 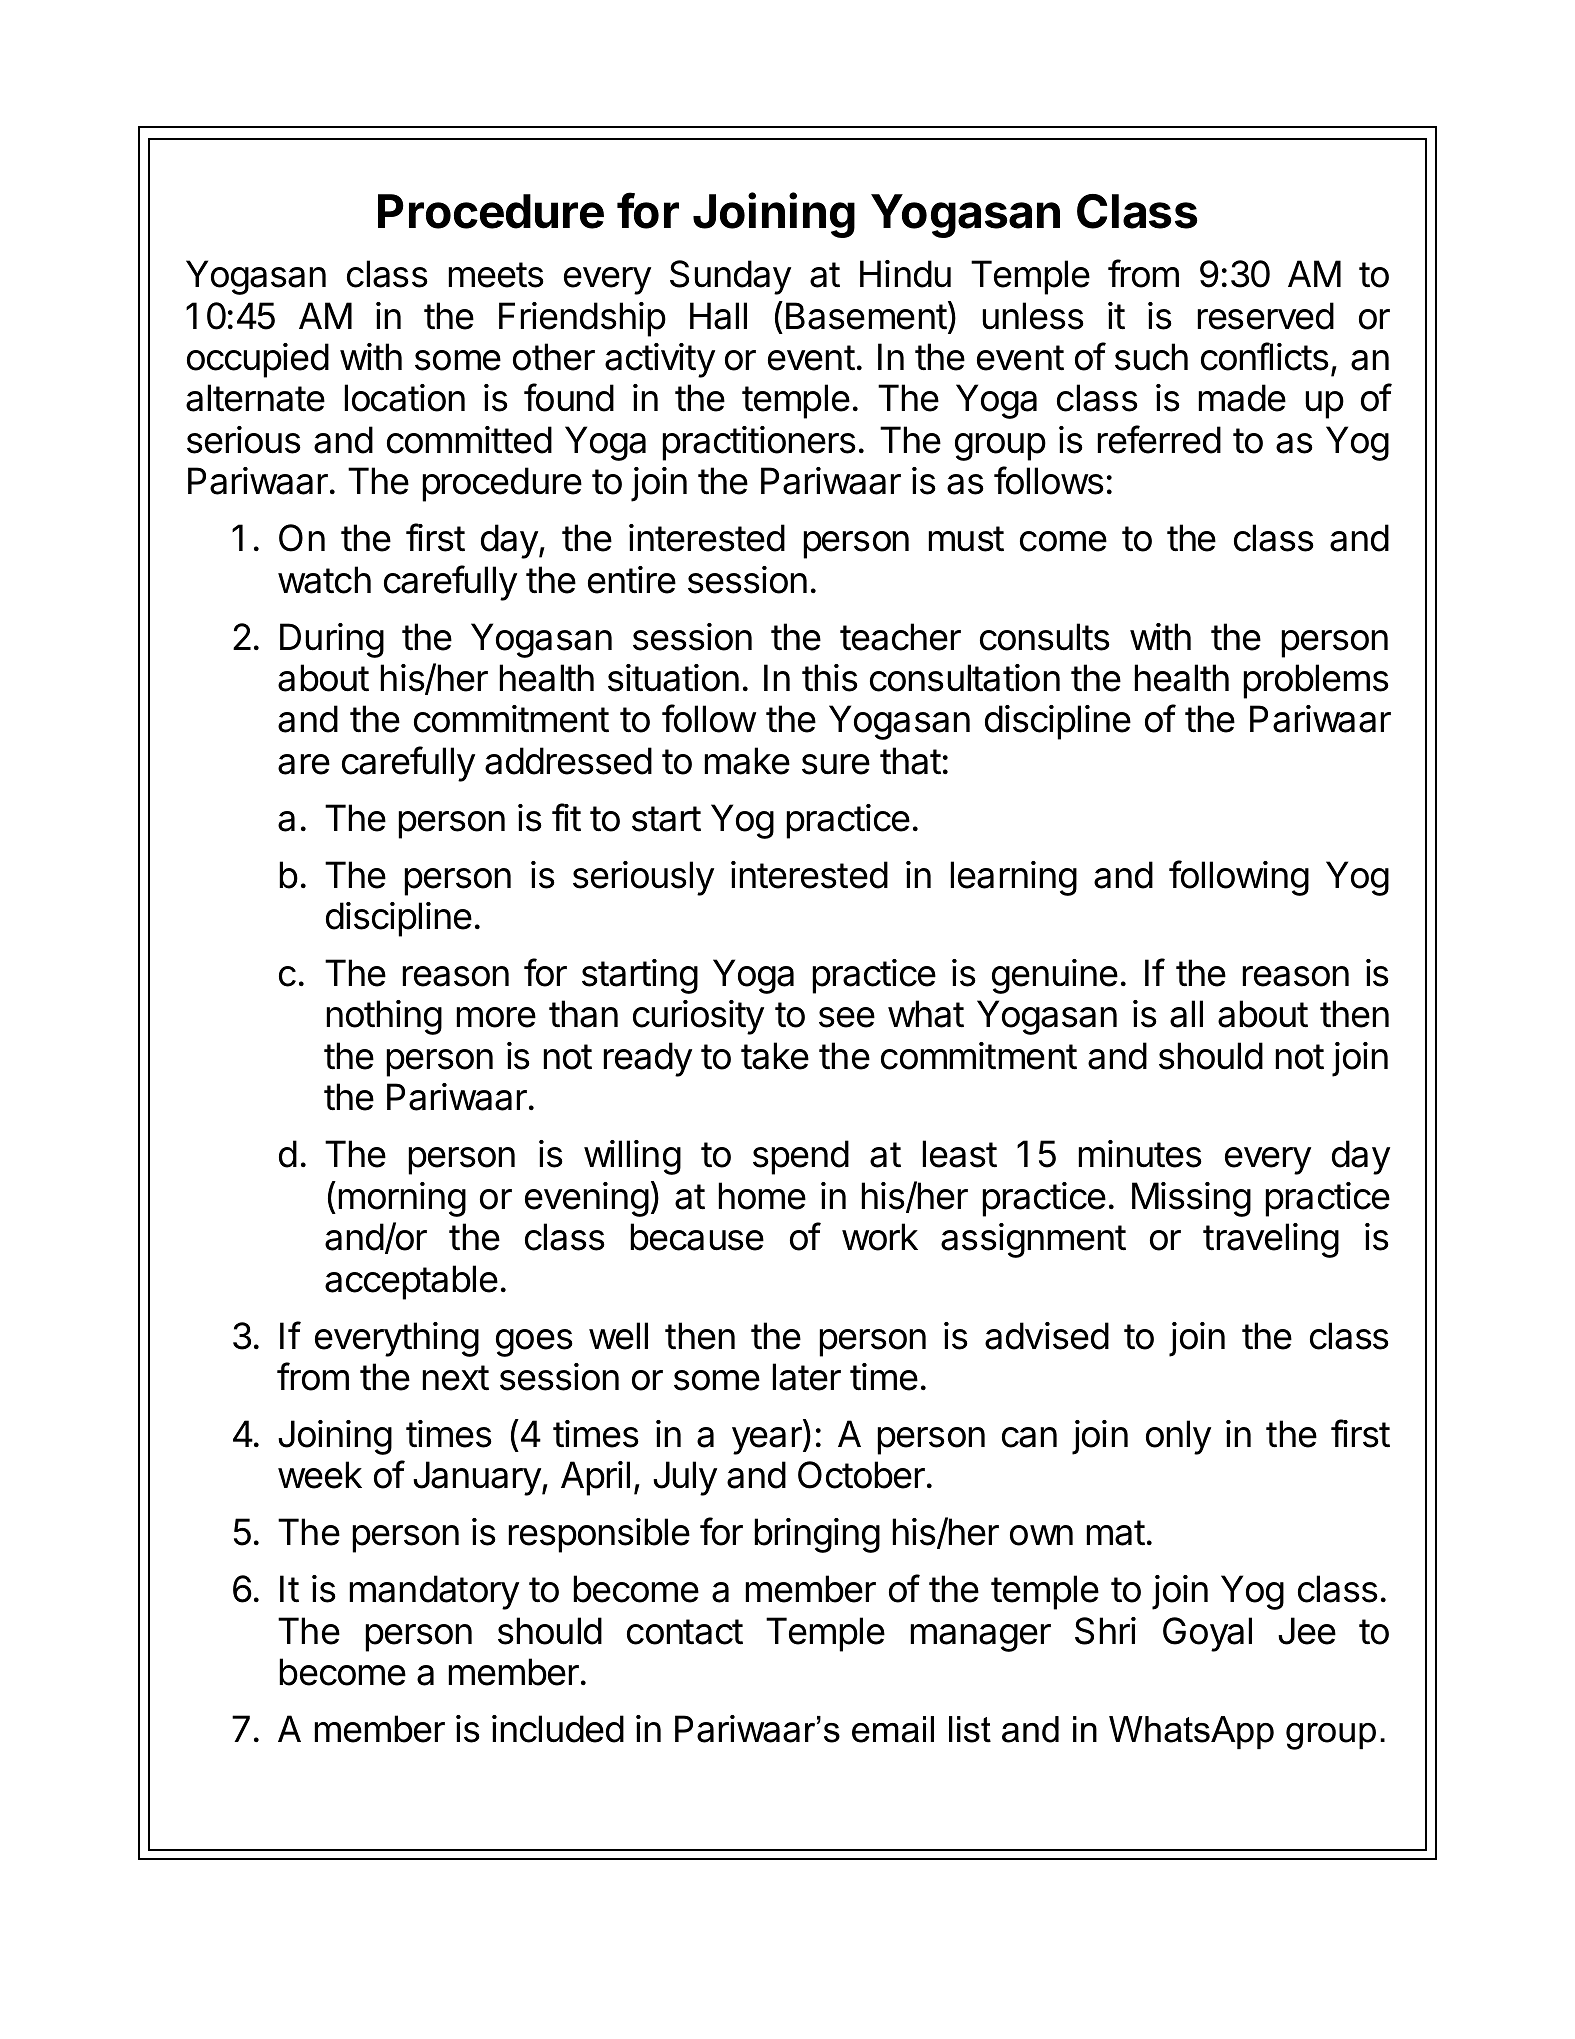 What do you see at coordinates (1151, 357) in the screenshot?
I see `such` at bounding box center [1151, 357].
